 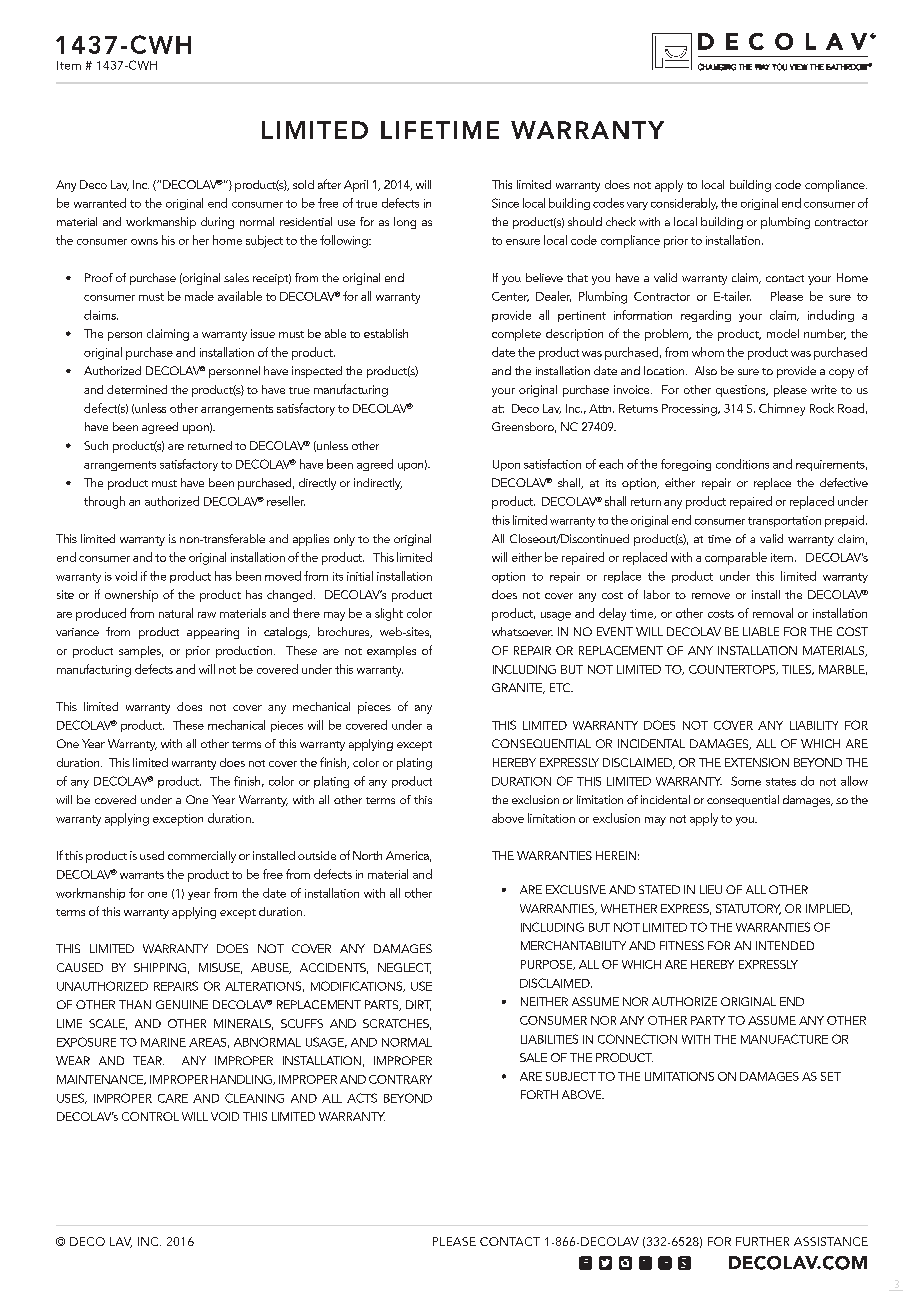 I want to click on FURTHER, so click(x=762, y=1241).
